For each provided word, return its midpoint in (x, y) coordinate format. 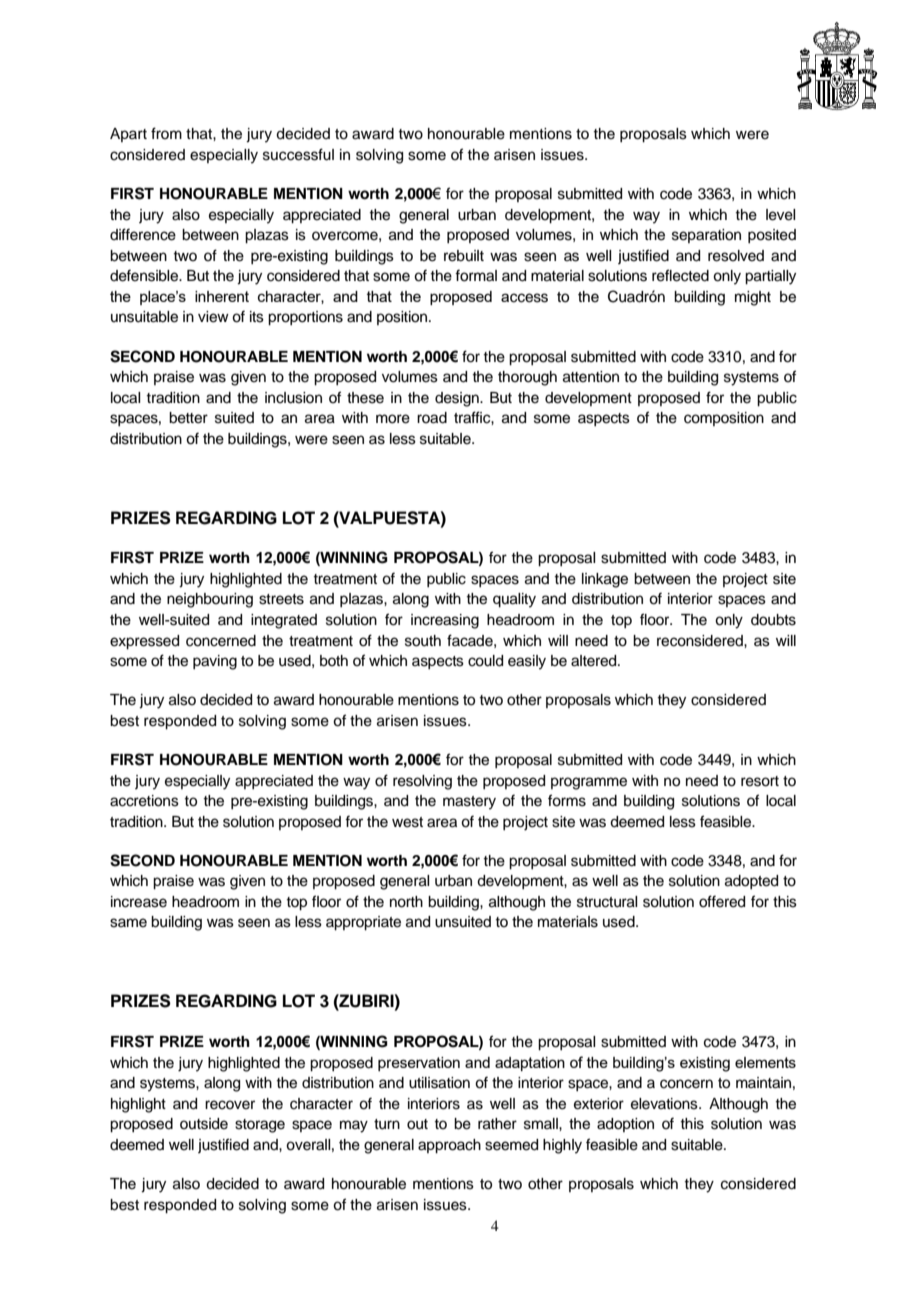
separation (706, 236)
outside (204, 1124)
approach (449, 1146)
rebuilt (464, 256)
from (166, 133)
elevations (665, 1104)
